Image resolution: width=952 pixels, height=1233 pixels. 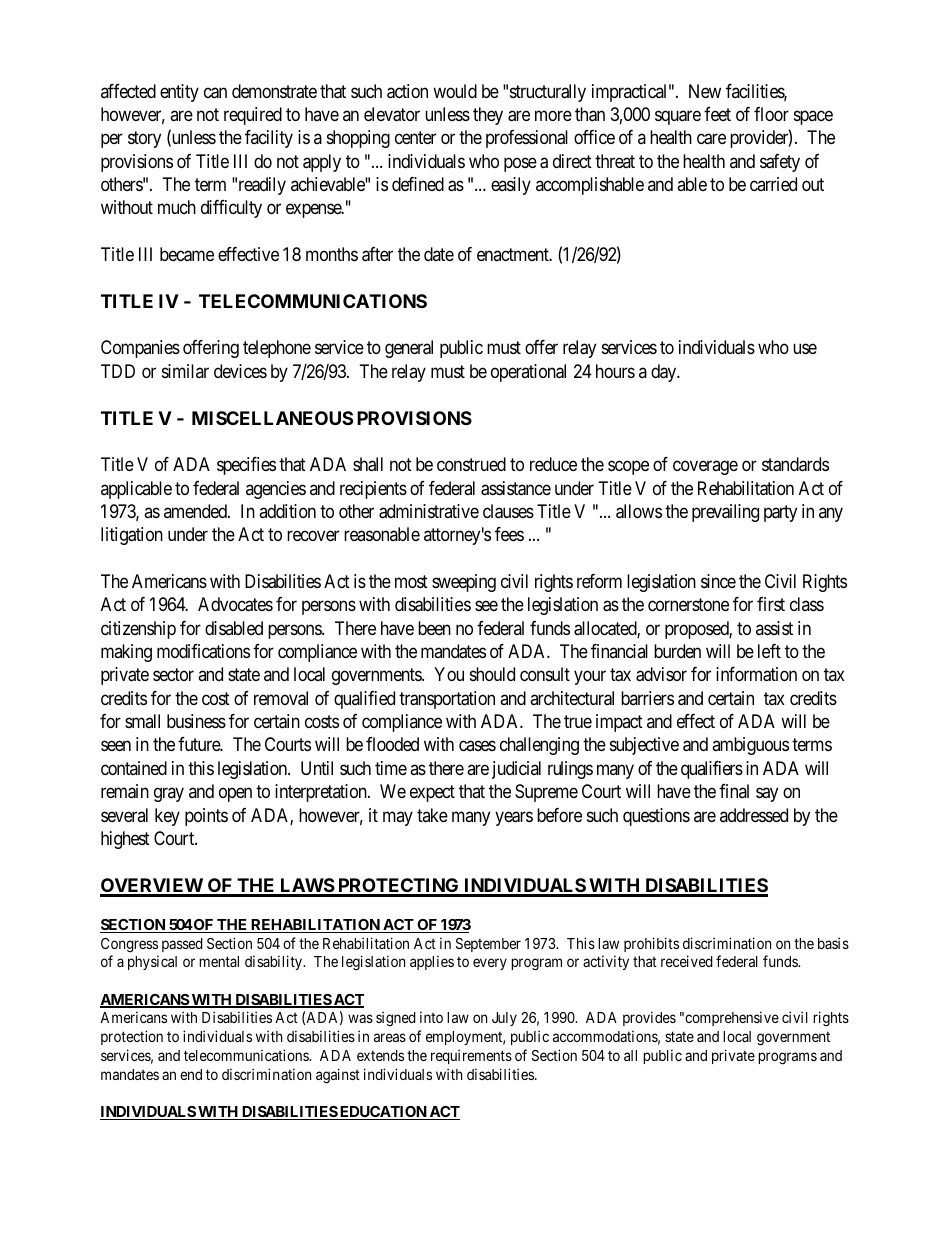 I want to click on entity, so click(x=179, y=93).
